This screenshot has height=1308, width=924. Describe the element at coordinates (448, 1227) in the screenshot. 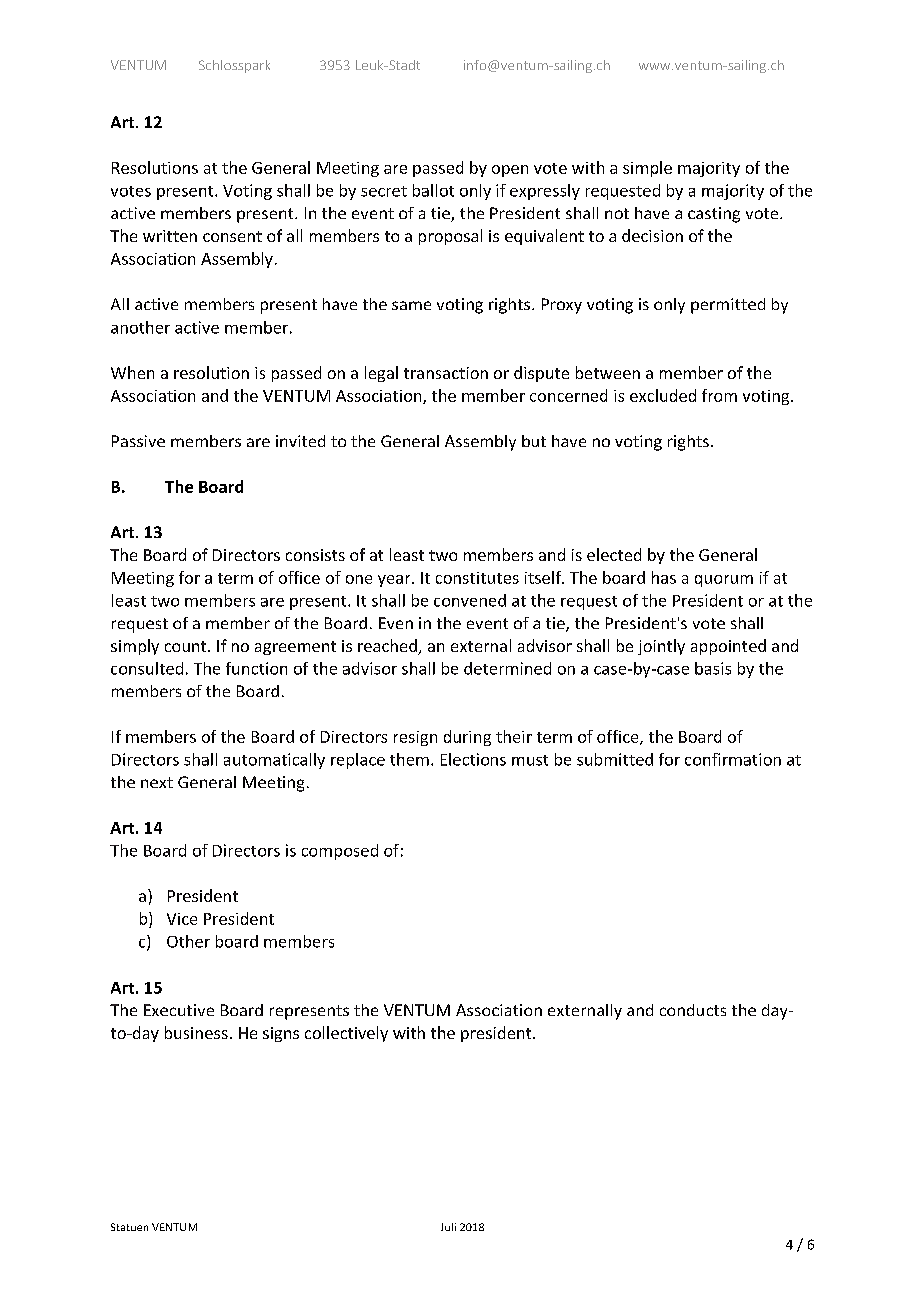

I see `Juli` at that location.
